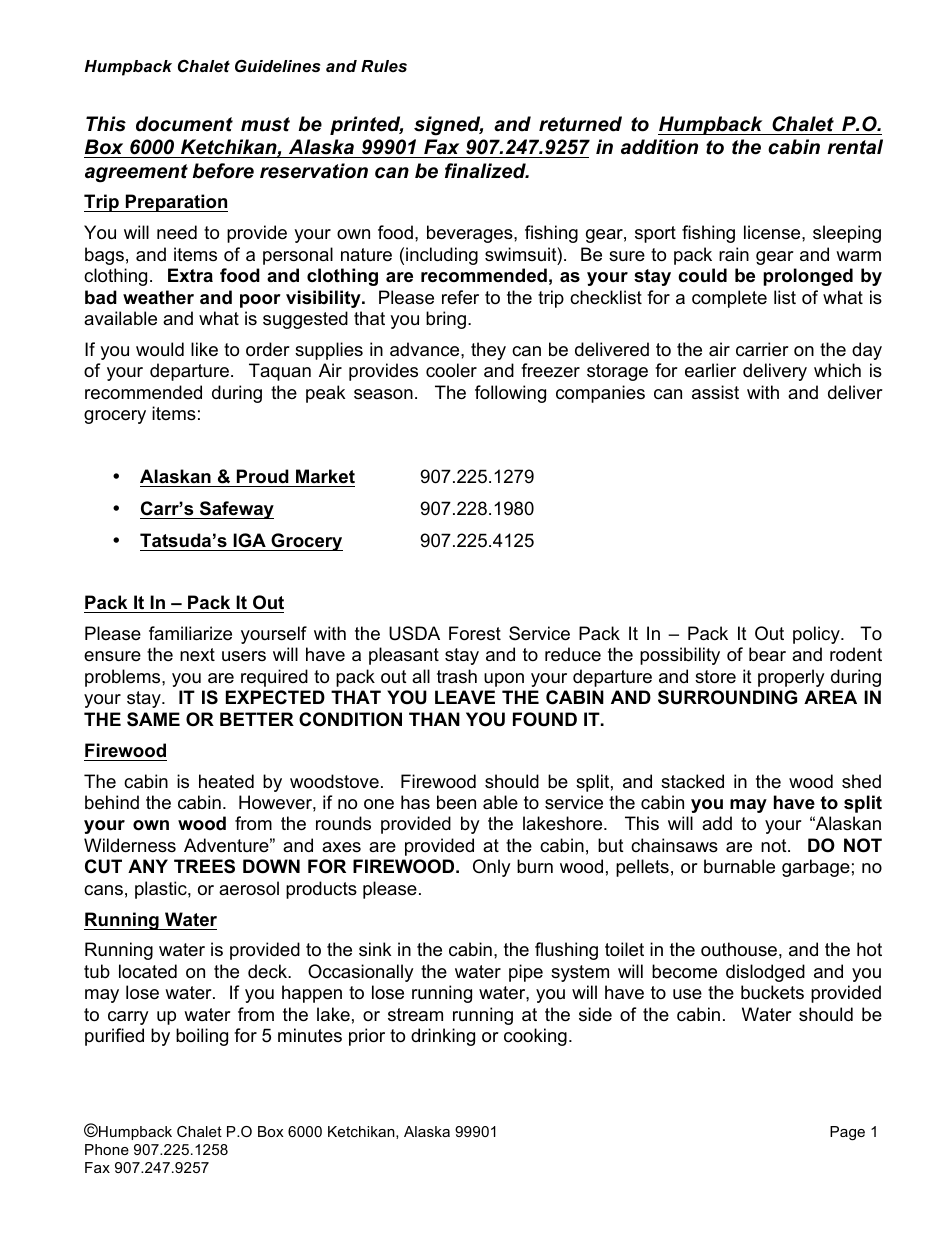 This page has width=952, height=1233. I want to click on drinking, so click(443, 1037).
